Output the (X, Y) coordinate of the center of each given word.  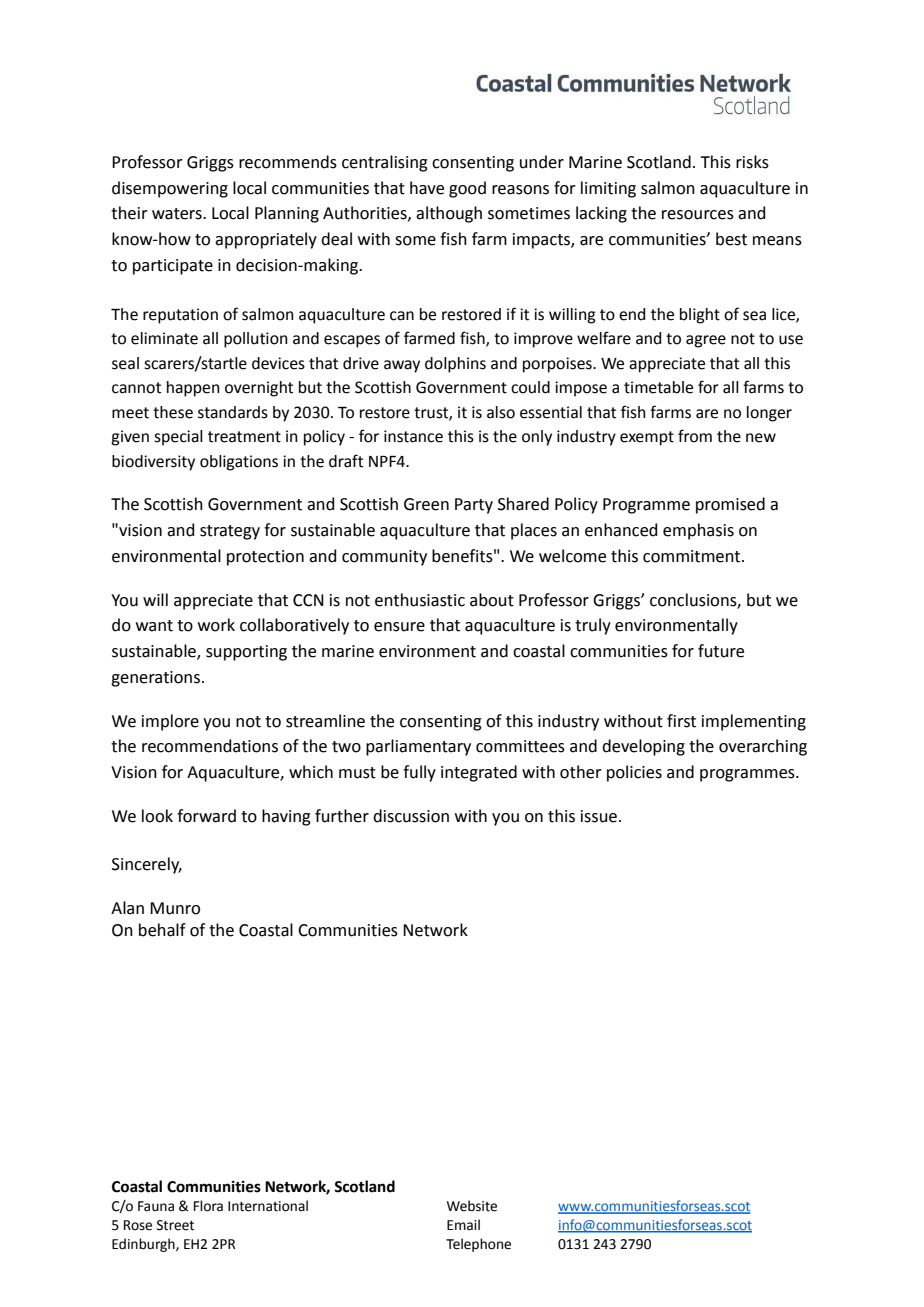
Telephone (478, 1245)
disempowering (170, 189)
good (467, 189)
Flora (208, 1206)
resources (698, 215)
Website (472, 1206)
